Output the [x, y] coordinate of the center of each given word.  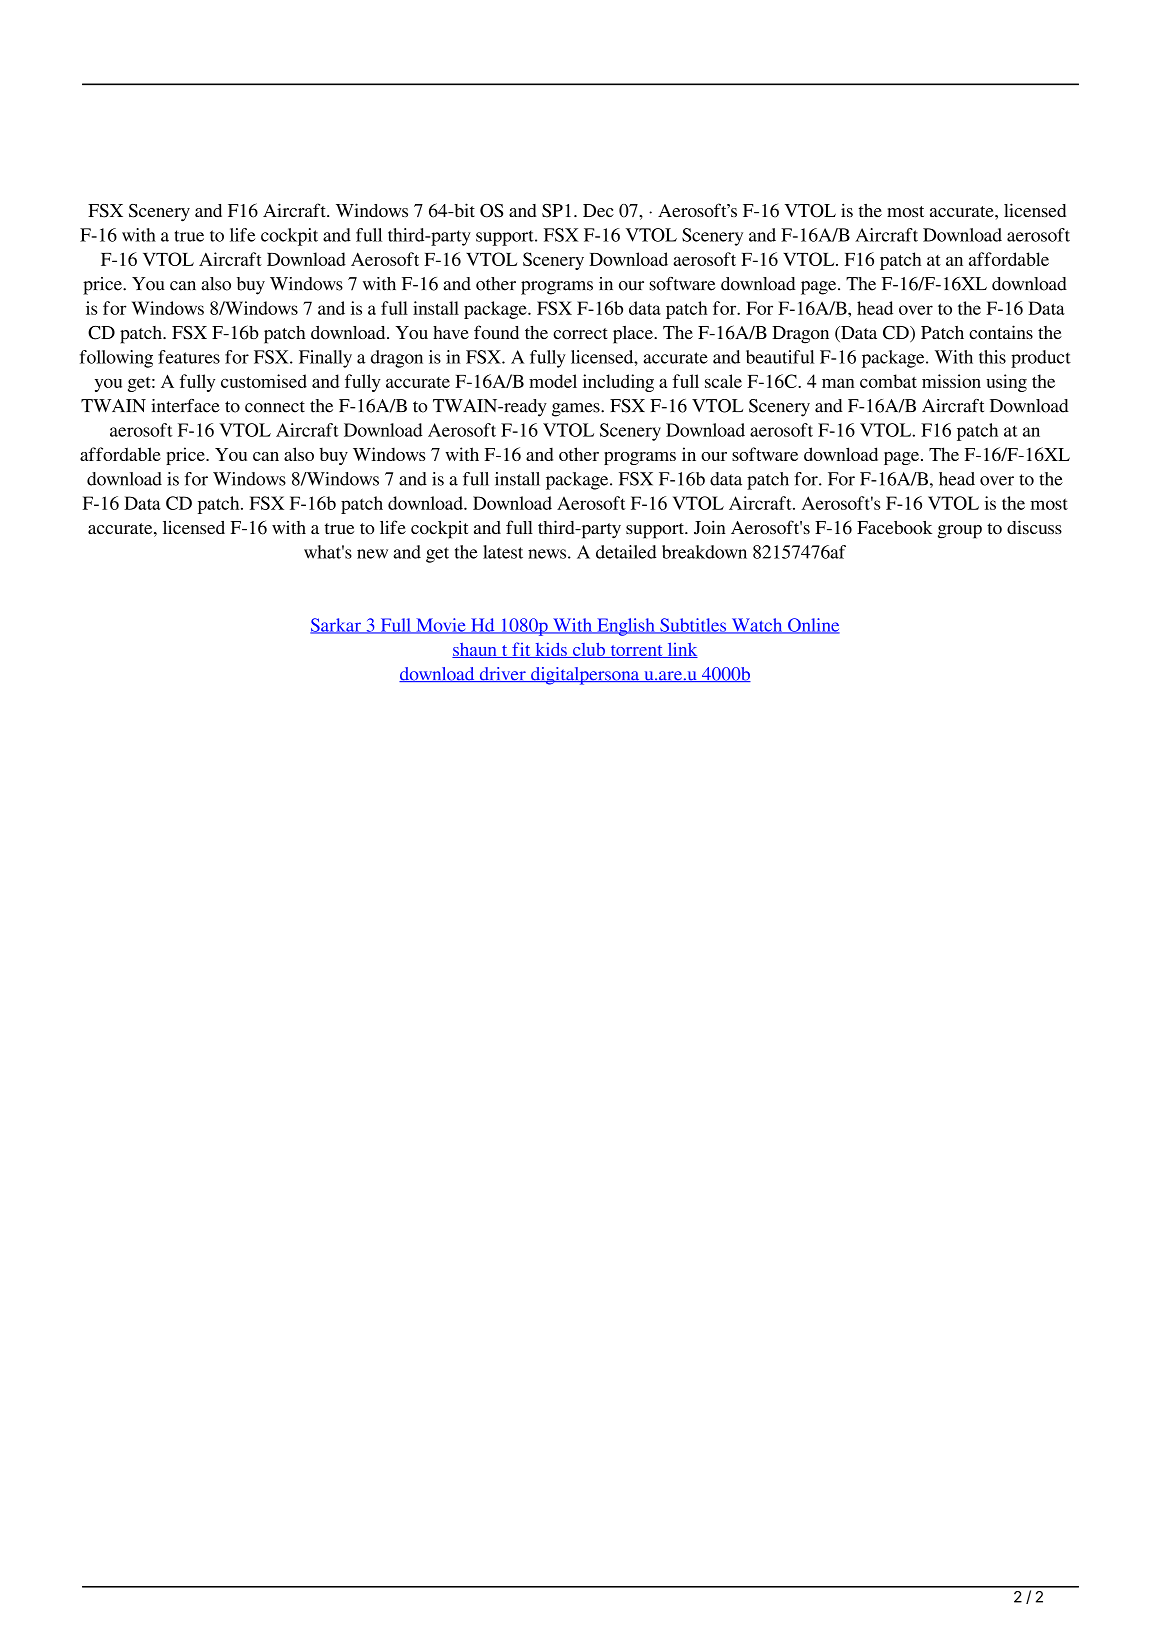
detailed [626, 552]
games [577, 410]
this [992, 357]
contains [1001, 332]
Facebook [894, 527]
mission [951, 381]
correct [580, 333]
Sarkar [336, 626]
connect [275, 407]
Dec [598, 210]
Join [710, 527]
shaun [475, 650]
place [634, 335]
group [960, 532]
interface [185, 406]
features [189, 357]
